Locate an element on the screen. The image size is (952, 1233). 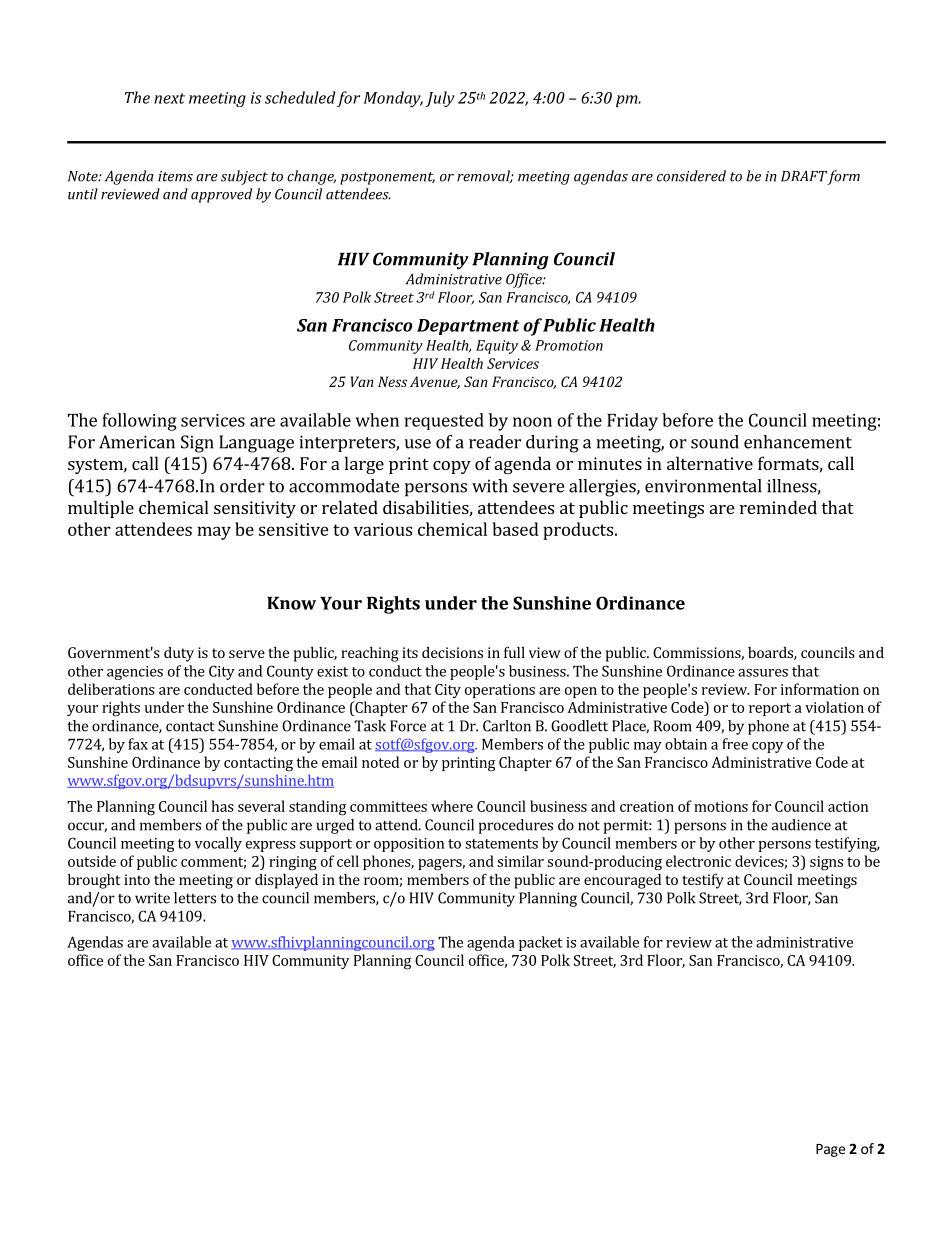
next is located at coordinates (169, 98).
